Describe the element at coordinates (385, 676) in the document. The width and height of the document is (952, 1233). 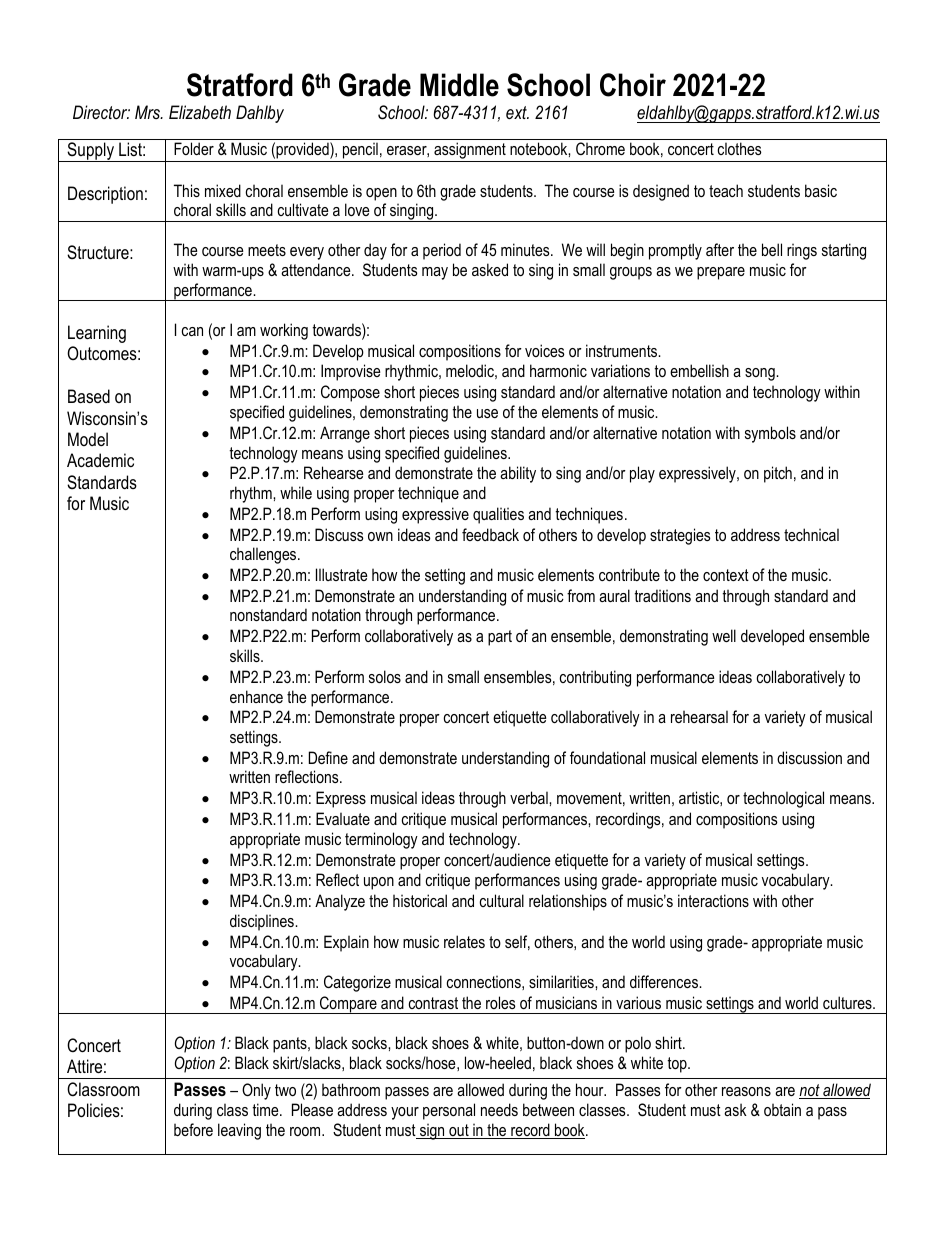
I see `solos` at that location.
